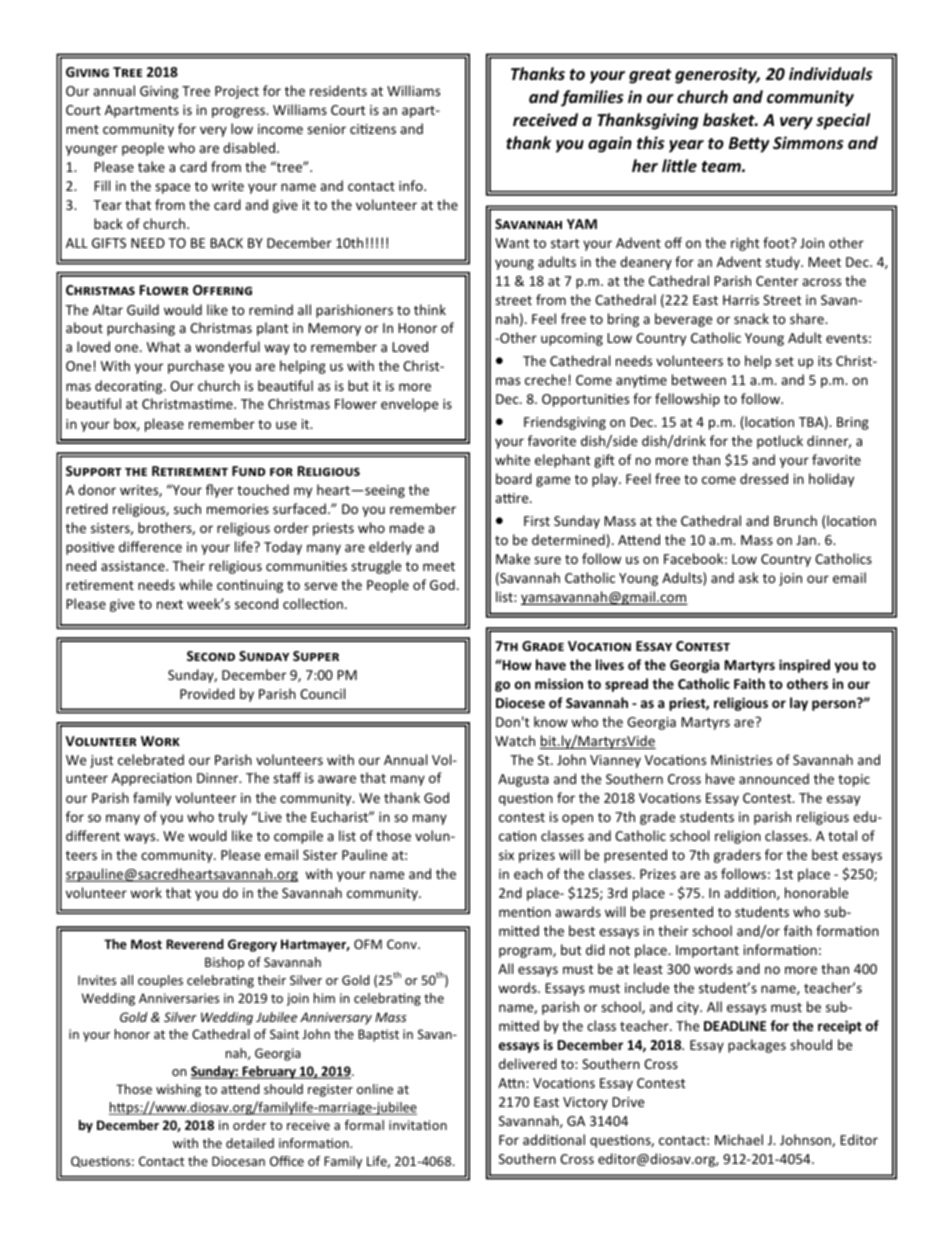  I want to click on Betty, so click(749, 145).
